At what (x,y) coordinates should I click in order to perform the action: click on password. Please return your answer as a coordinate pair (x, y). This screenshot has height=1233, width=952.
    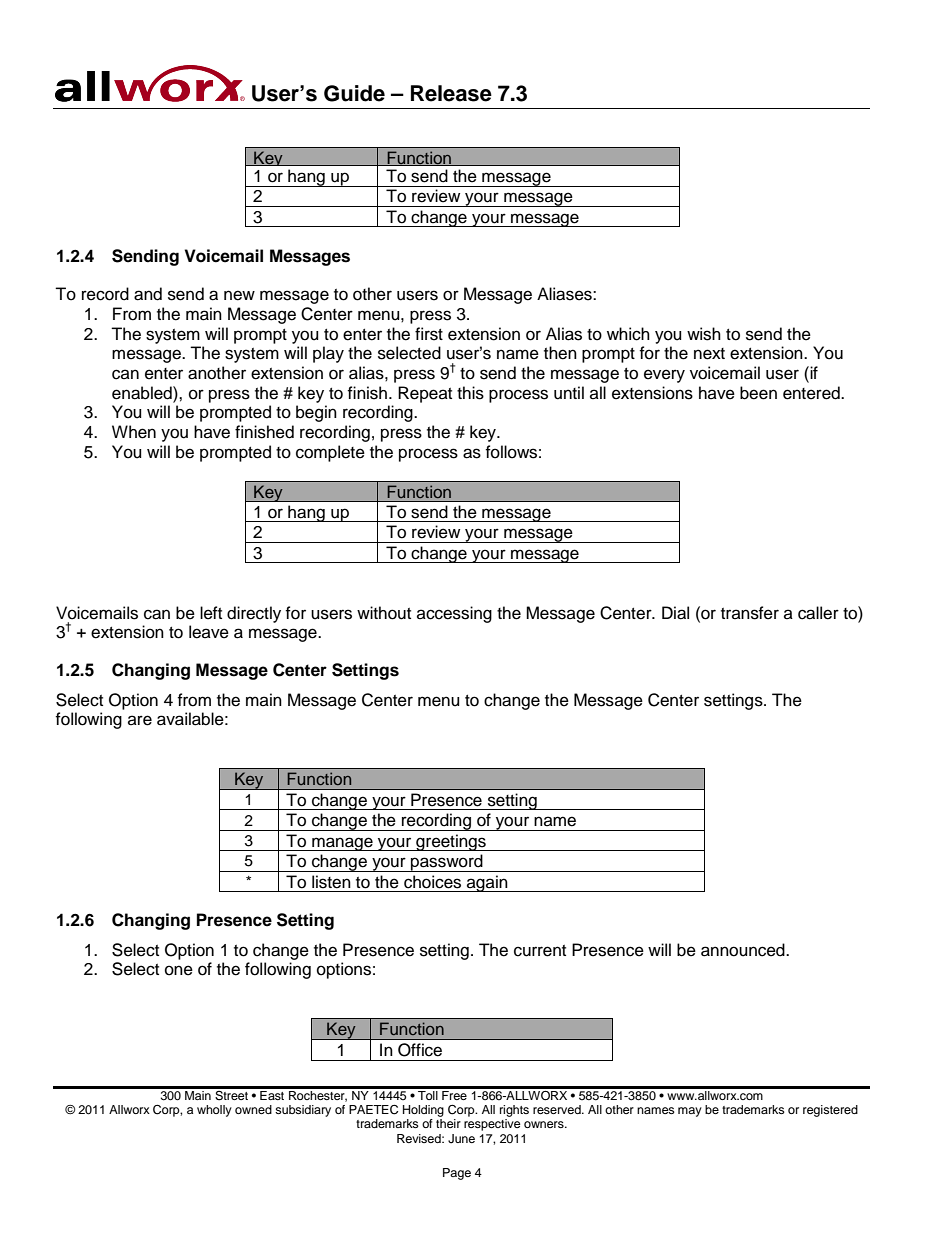
    Looking at the image, I should click on (447, 863).
